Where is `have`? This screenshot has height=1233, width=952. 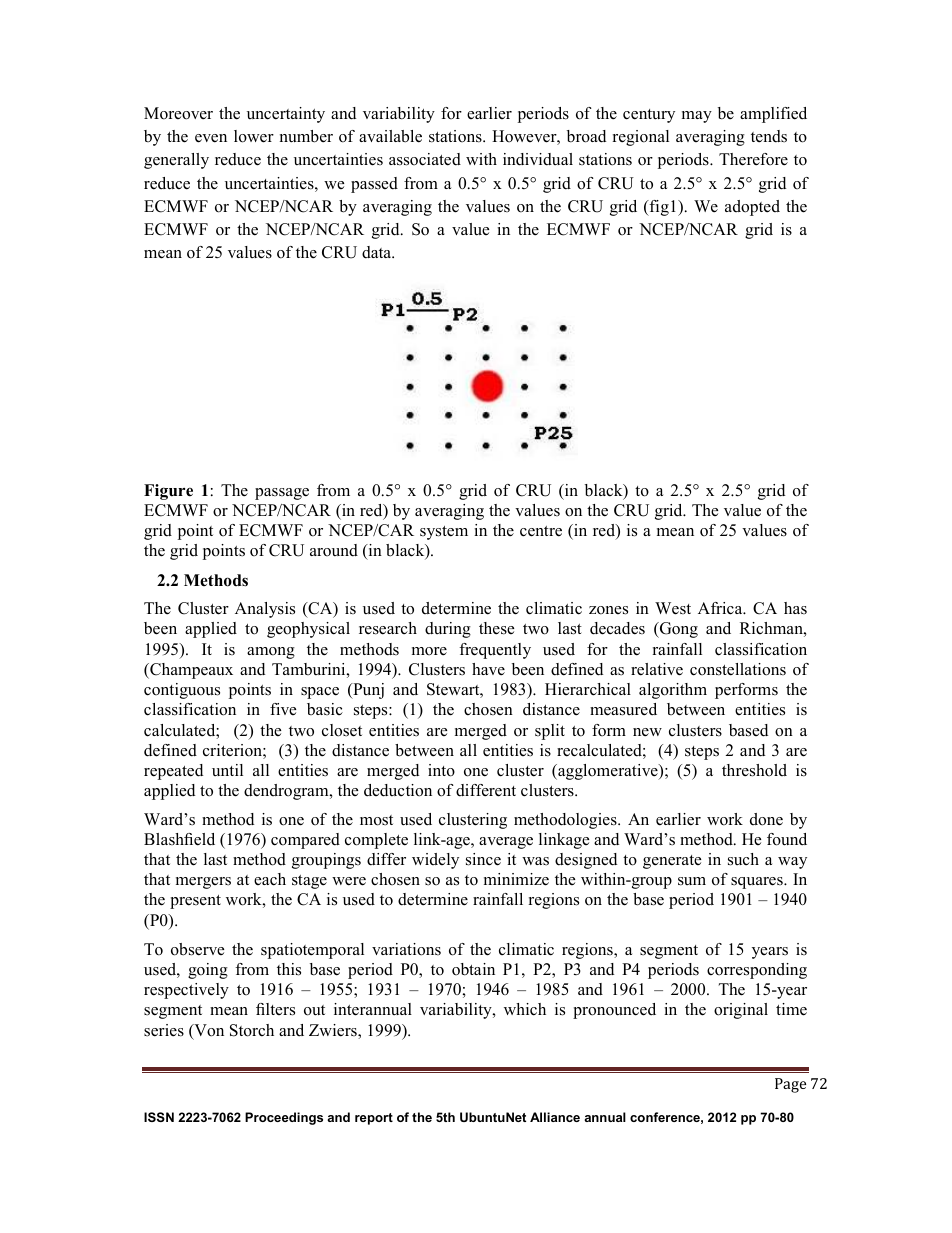
have is located at coordinates (488, 669).
